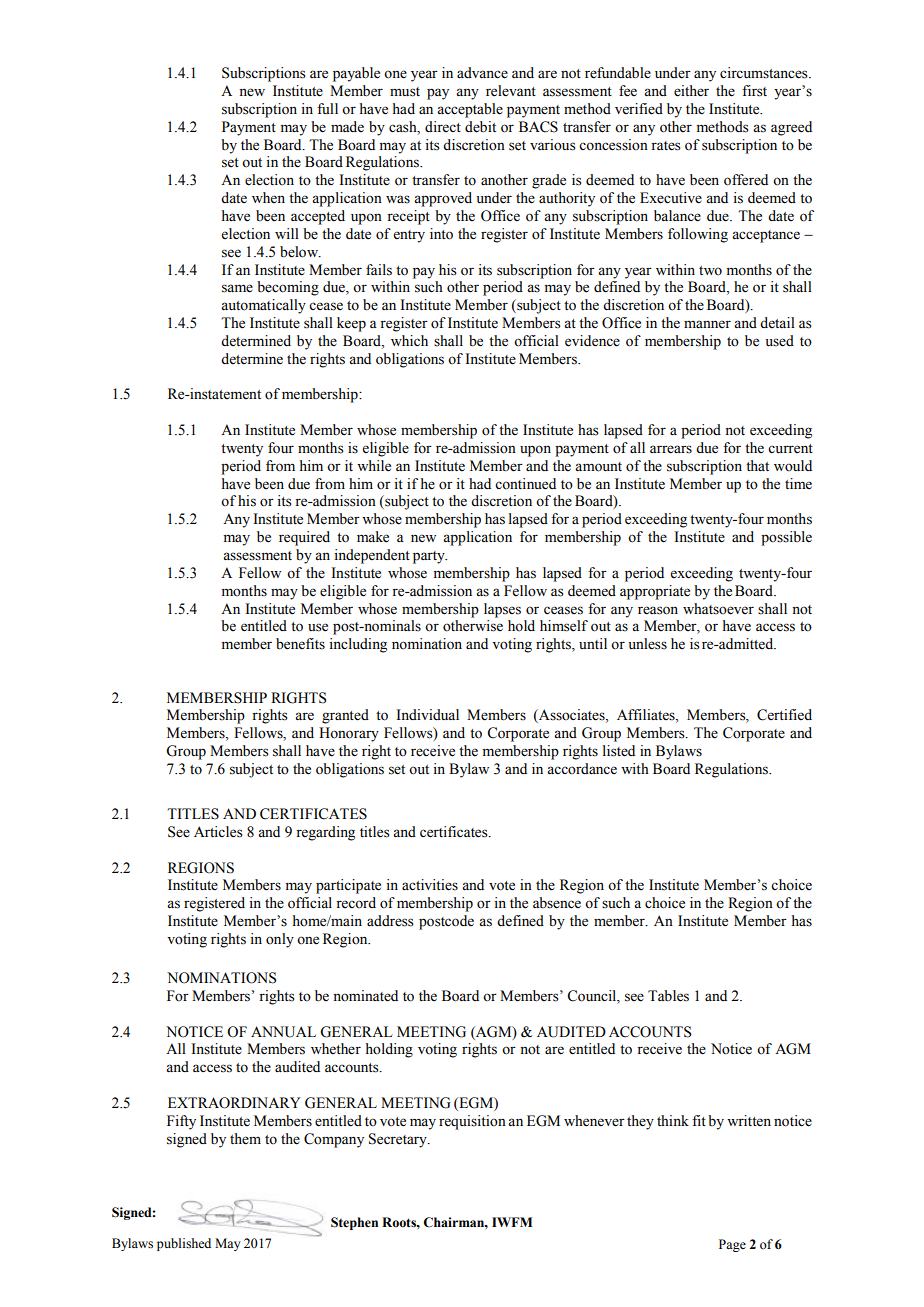  What do you see at coordinates (245, 1139) in the document?
I see `them` at bounding box center [245, 1139].
